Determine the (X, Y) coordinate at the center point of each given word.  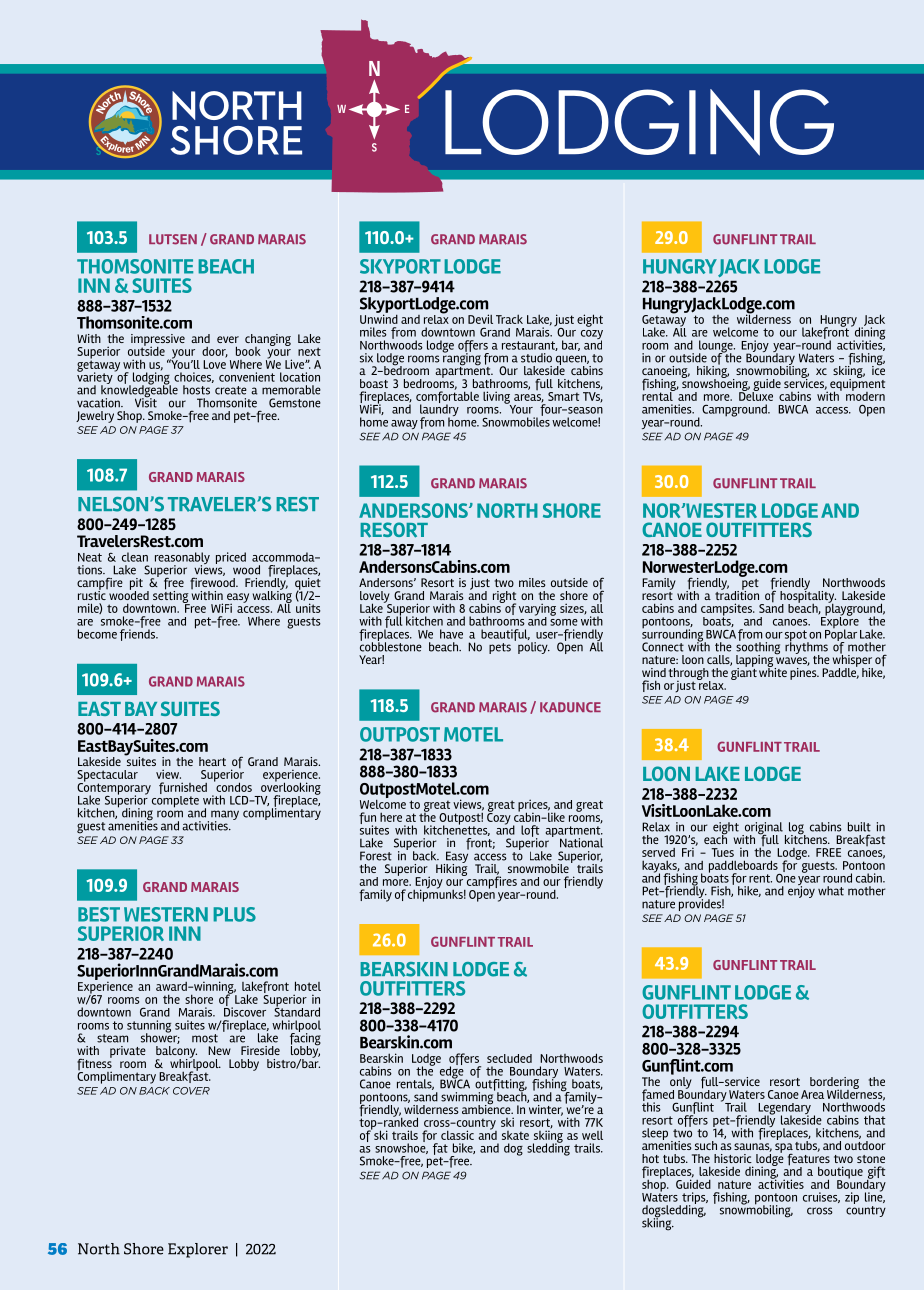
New (219, 1050)
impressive (158, 341)
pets (500, 648)
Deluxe (756, 395)
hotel (308, 986)
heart (212, 761)
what (831, 891)
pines (804, 672)
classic (457, 1135)
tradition (737, 594)
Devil (480, 319)
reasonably (182, 559)
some (564, 622)
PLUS (234, 914)
